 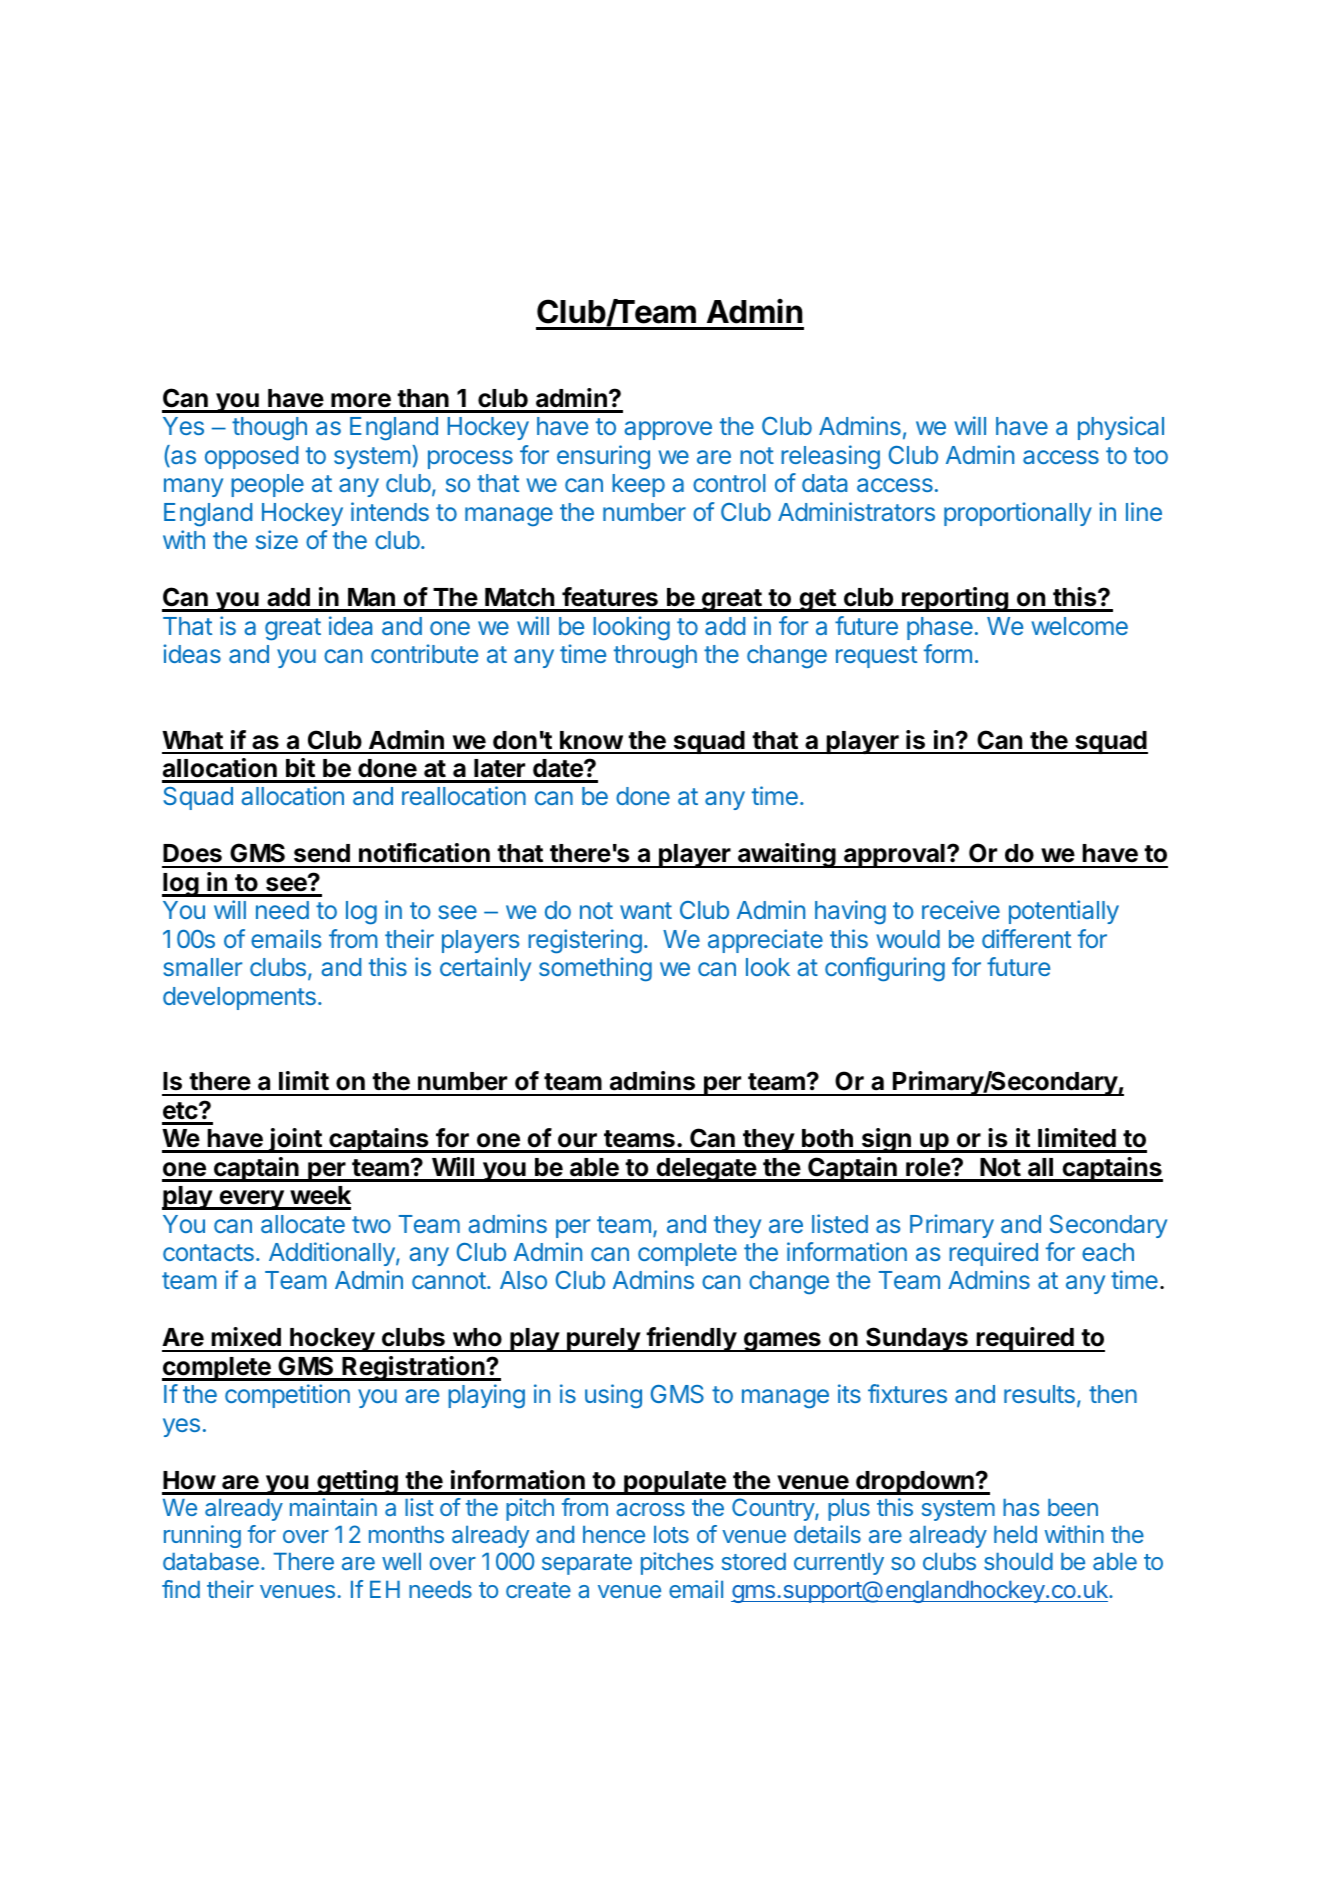 What do you see at coordinates (1018, 514) in the document?
I see `proportionally` at bounding box center [1018, 514].
